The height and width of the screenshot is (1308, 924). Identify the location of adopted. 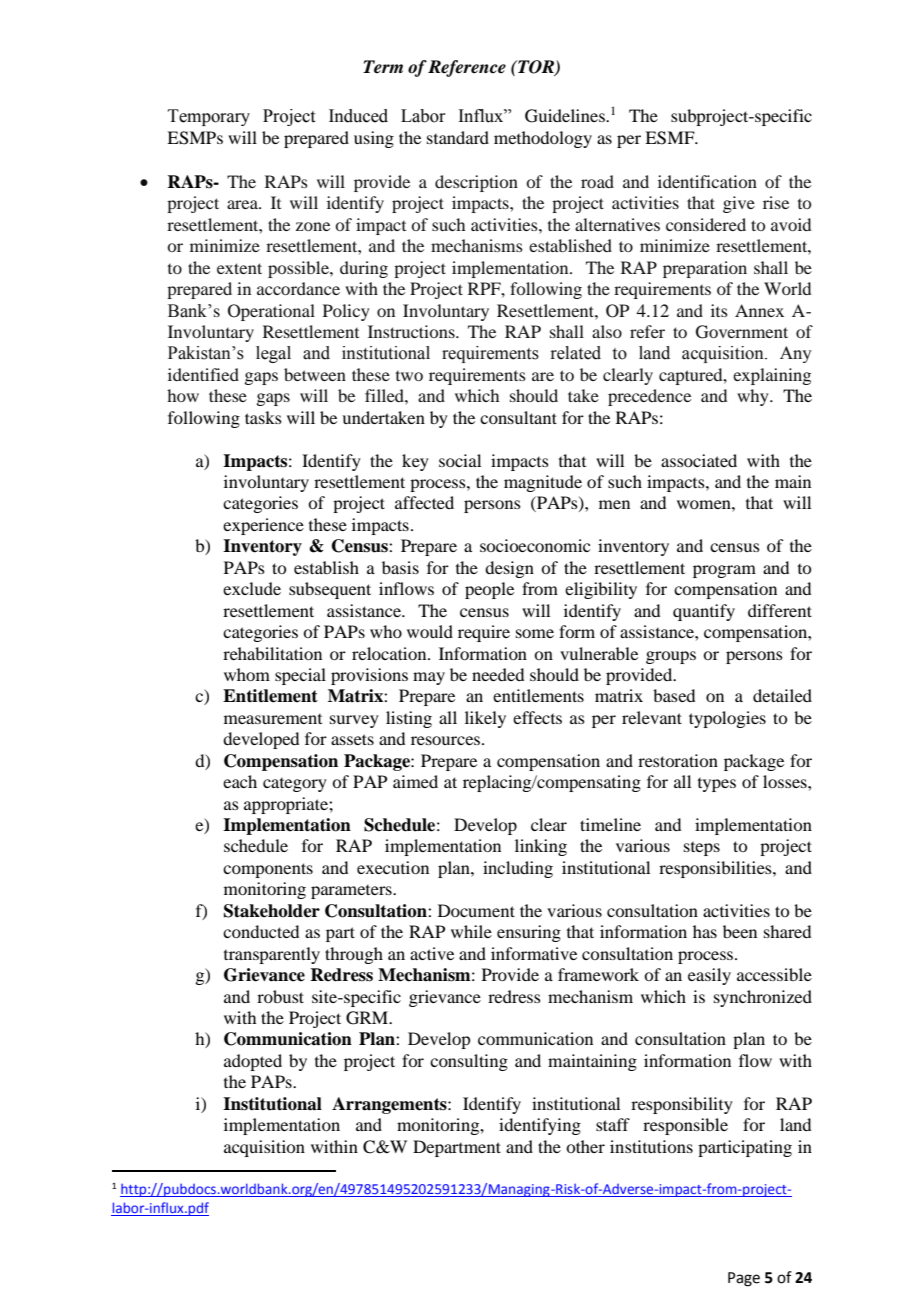
(253, 1062).
